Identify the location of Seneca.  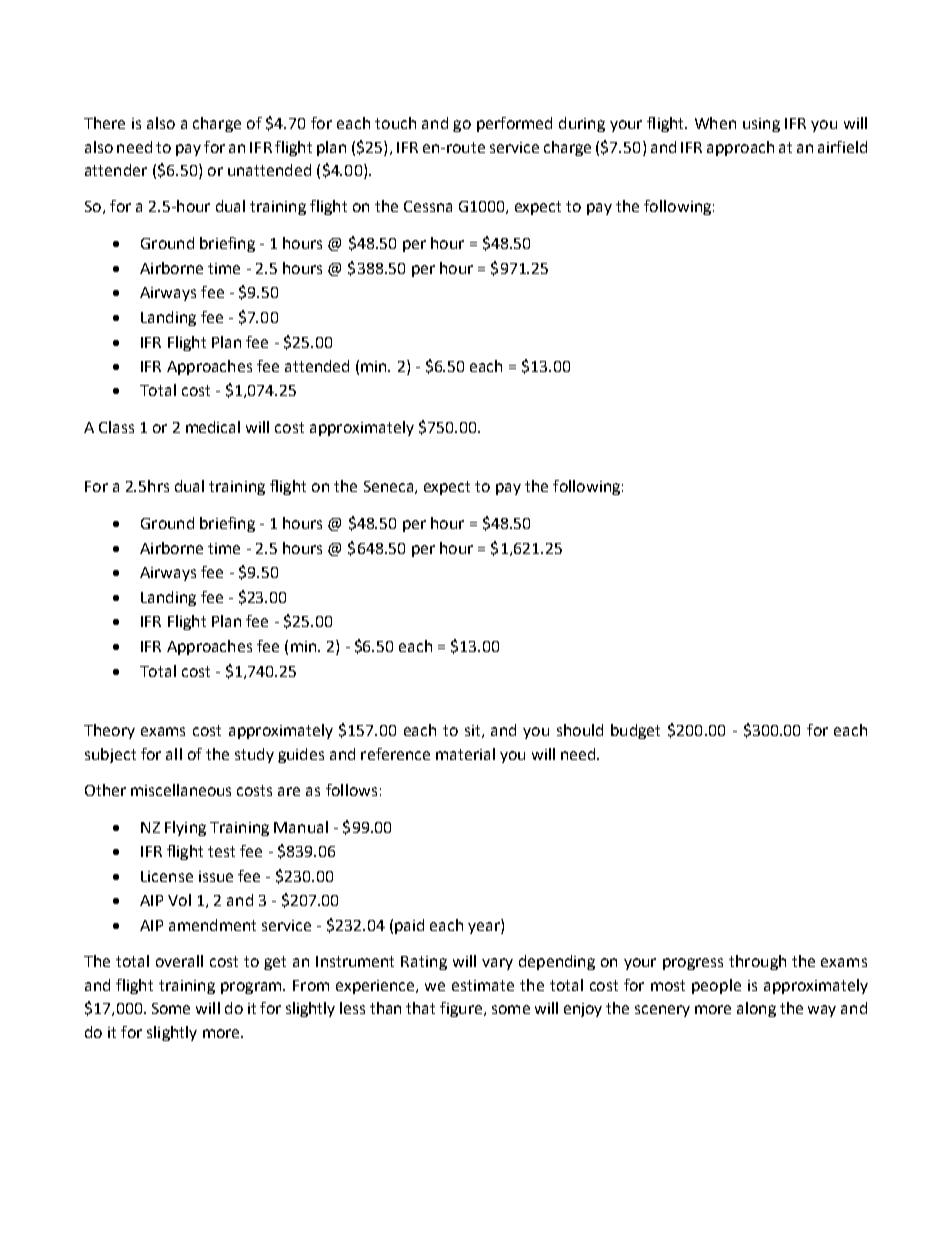
(388, 486).
